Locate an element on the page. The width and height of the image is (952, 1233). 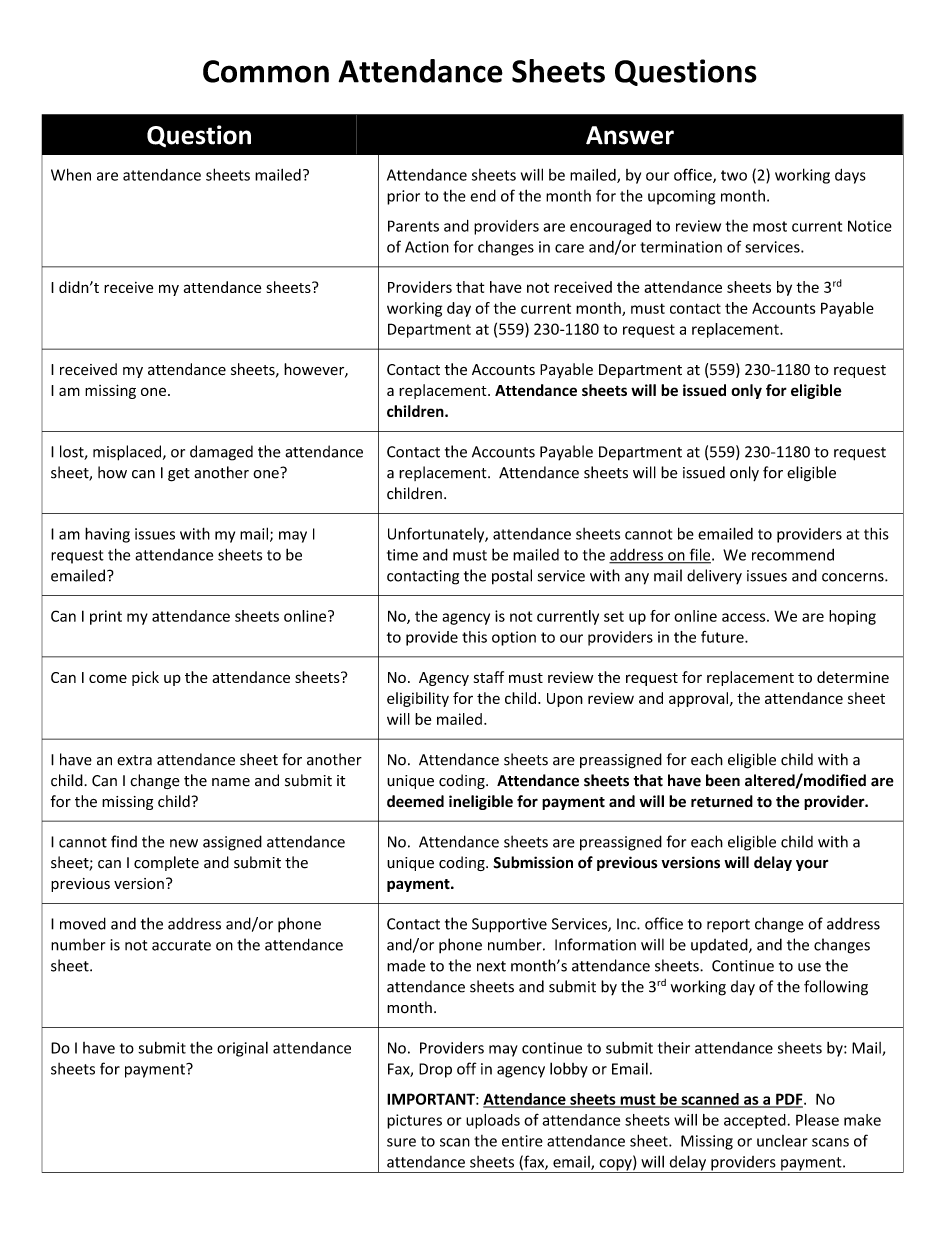
original is located at coordinates (242, 1049).
